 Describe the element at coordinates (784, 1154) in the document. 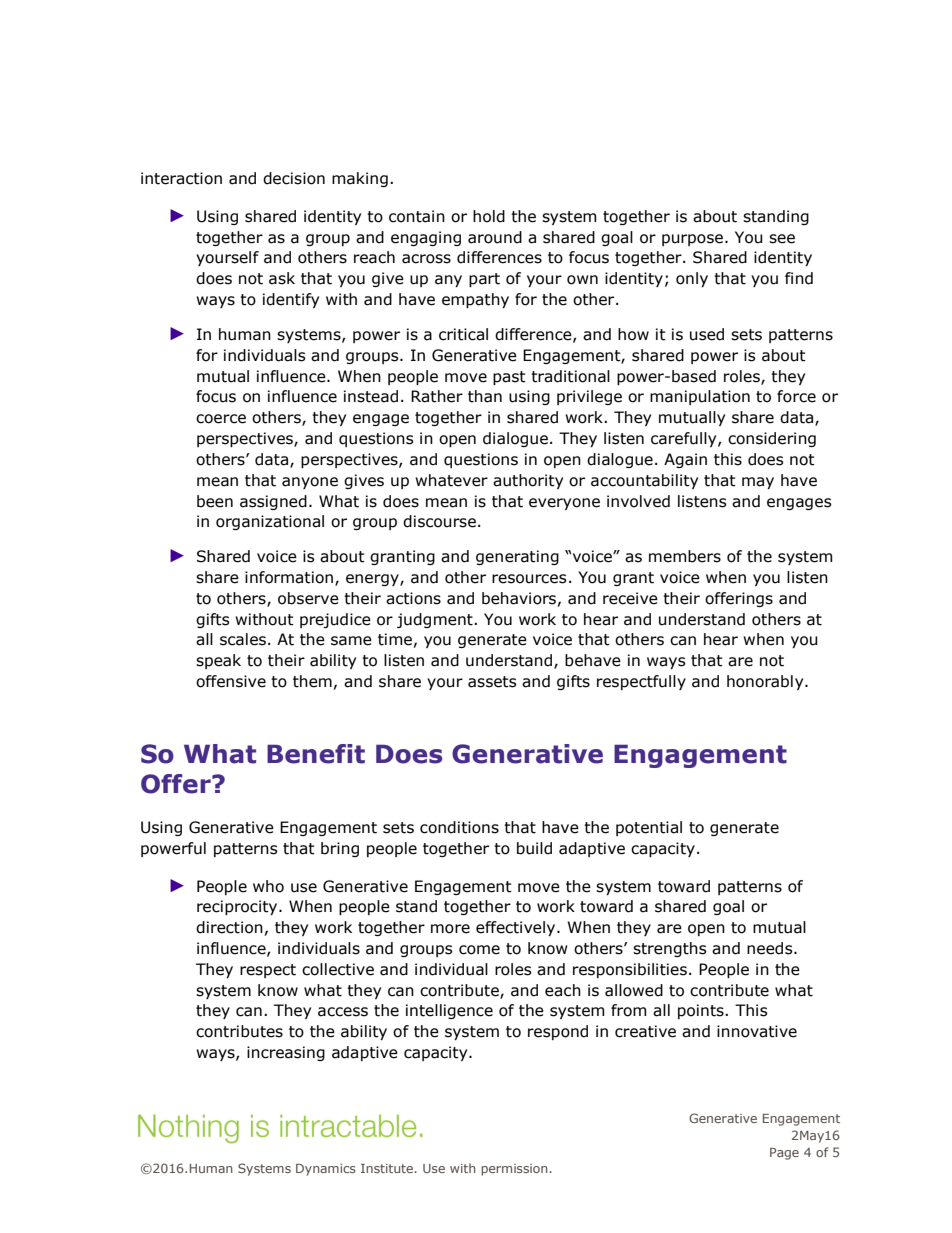

I see `Page` at that location.
